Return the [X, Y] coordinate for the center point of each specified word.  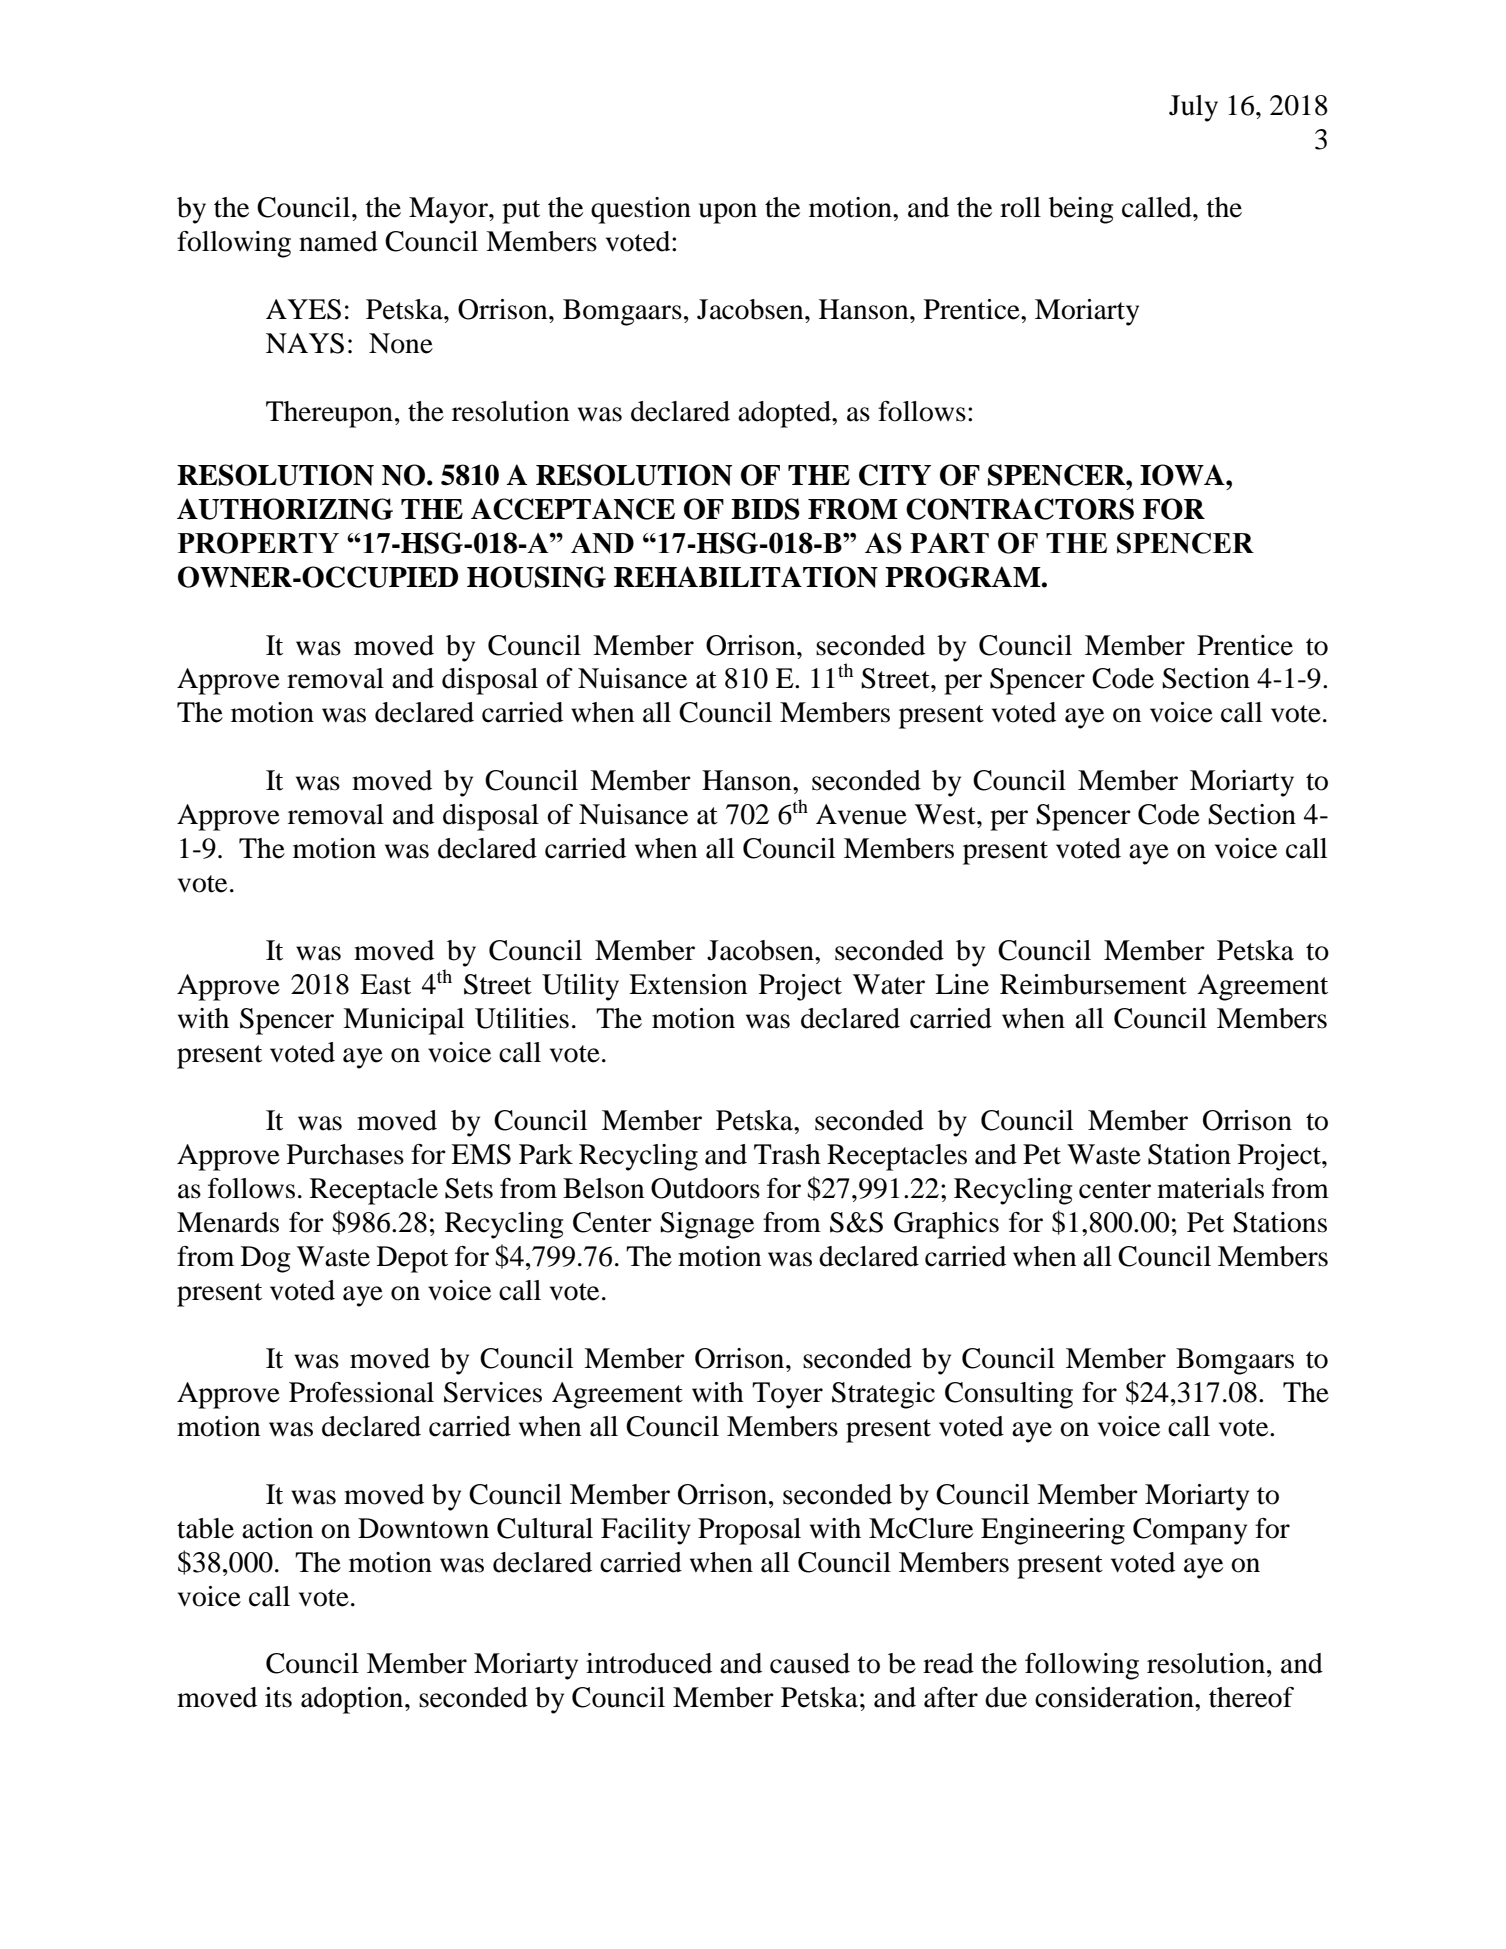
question [641, 210]
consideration [1115, 1697]
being [1081, 210]
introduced [649, 1663]
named [338, 241]
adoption [353, 1700]
